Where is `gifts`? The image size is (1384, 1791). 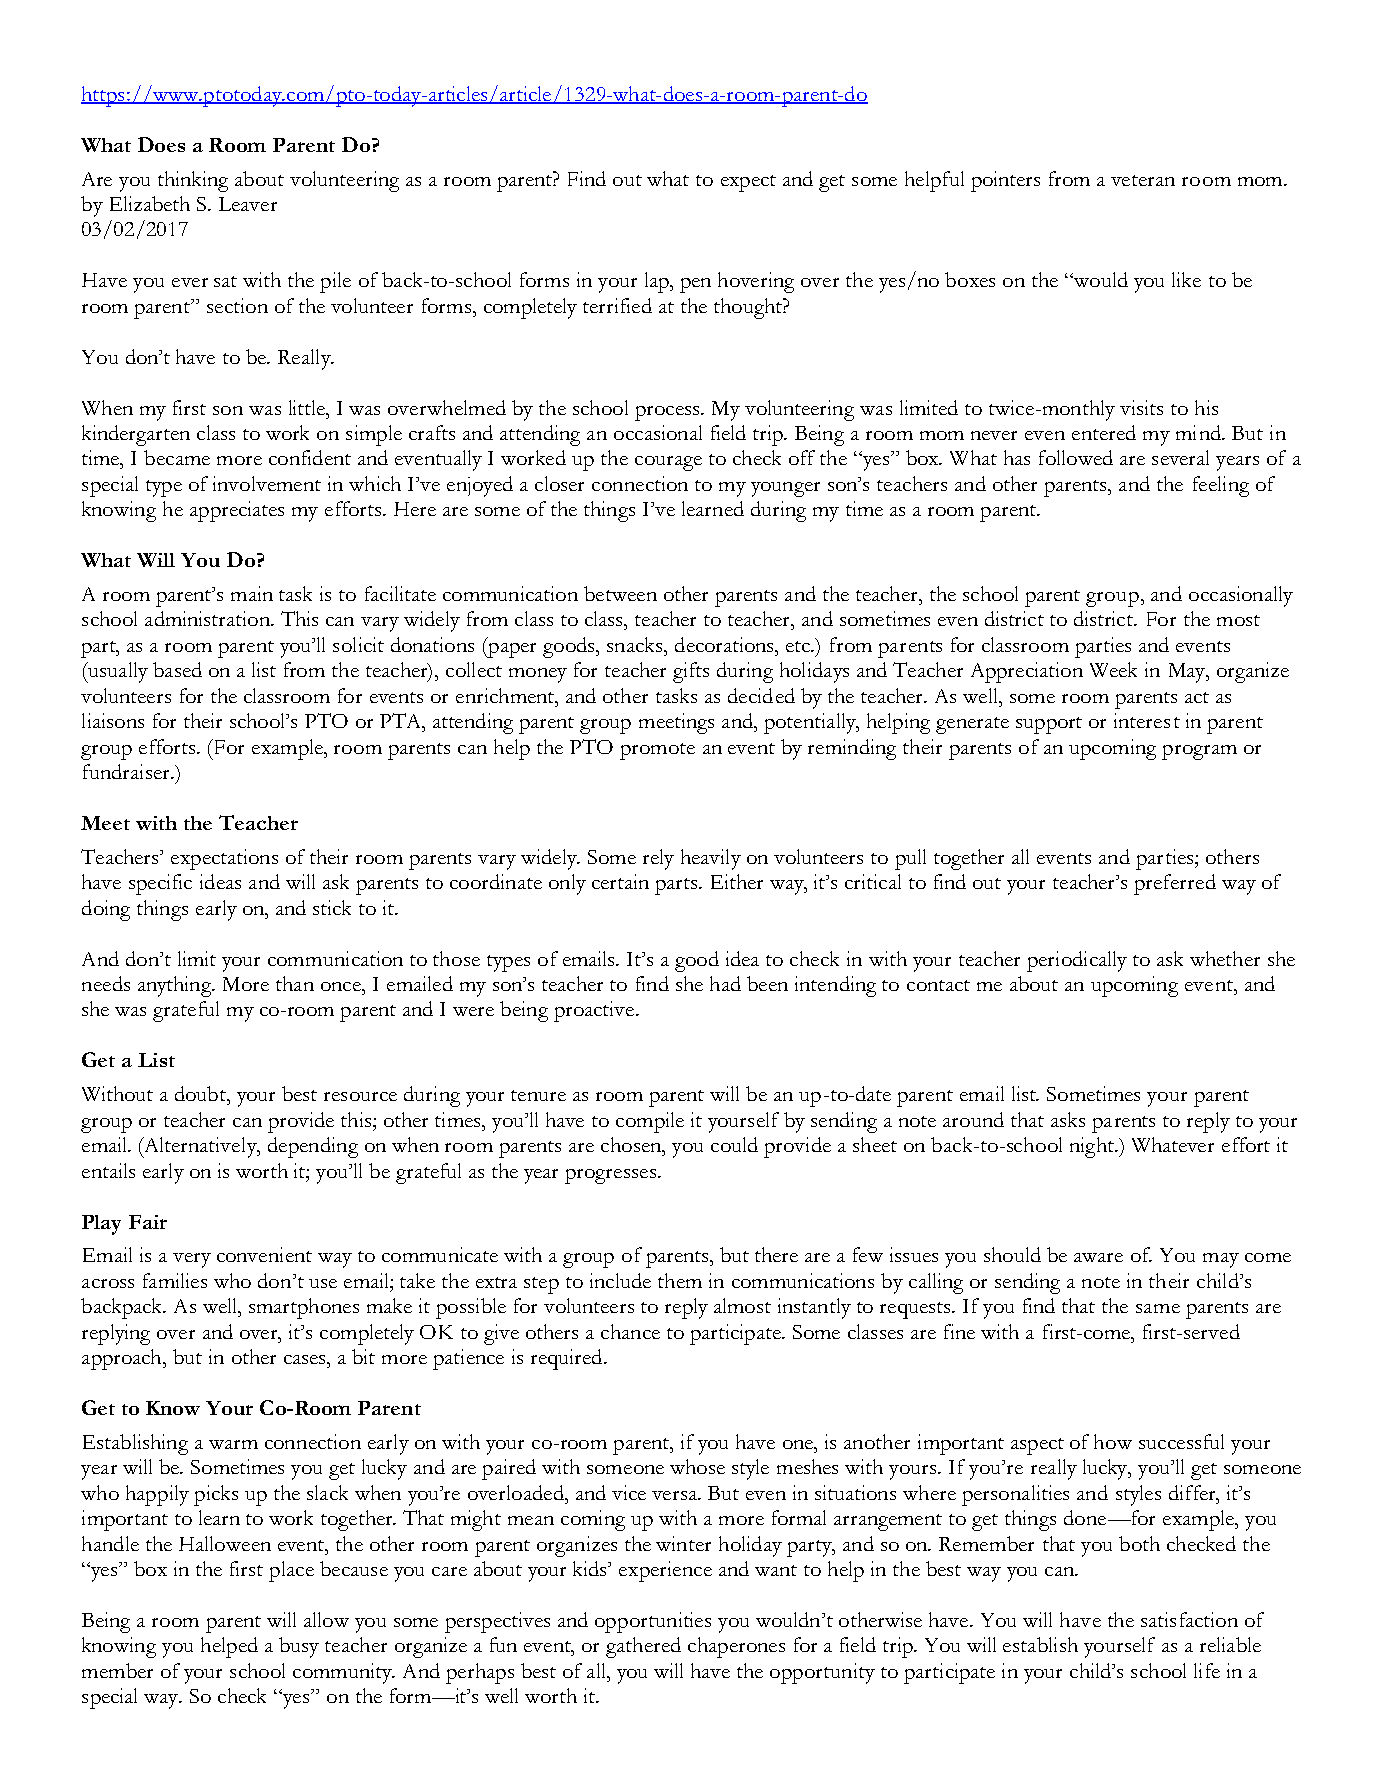
gifts is located at coordinates (691, 672).
